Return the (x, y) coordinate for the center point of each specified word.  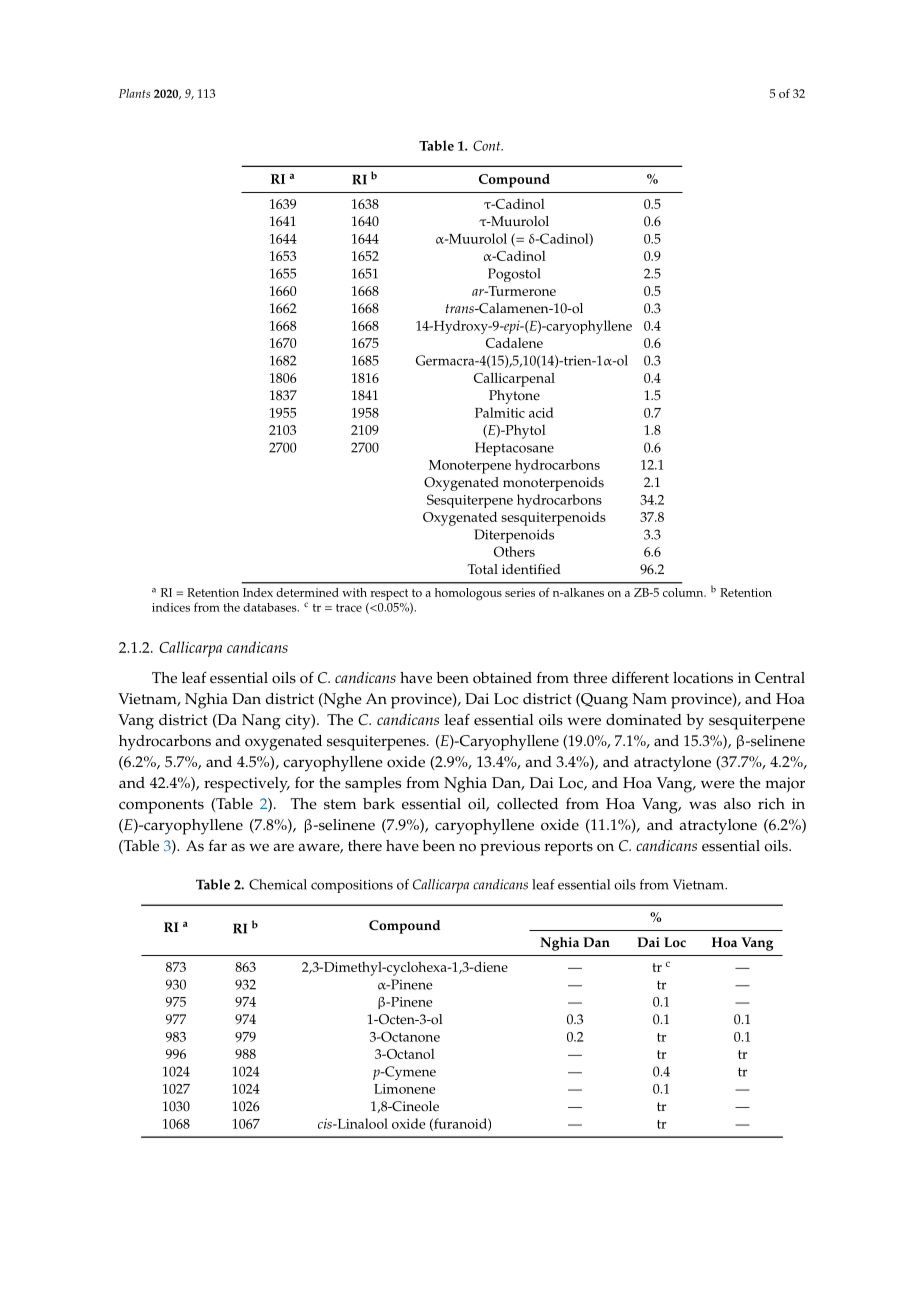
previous (510, 848)
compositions (352, 886)
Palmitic (500, 412)
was (702, 805)
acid (541, 412)
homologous (468, 594)
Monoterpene (470, 467)
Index (258, 592)
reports (569, 848)
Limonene (405, 1089)
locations (703, 678)
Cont (488, 145)
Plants (134, 93)
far (218, 845)
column (684, 592)
